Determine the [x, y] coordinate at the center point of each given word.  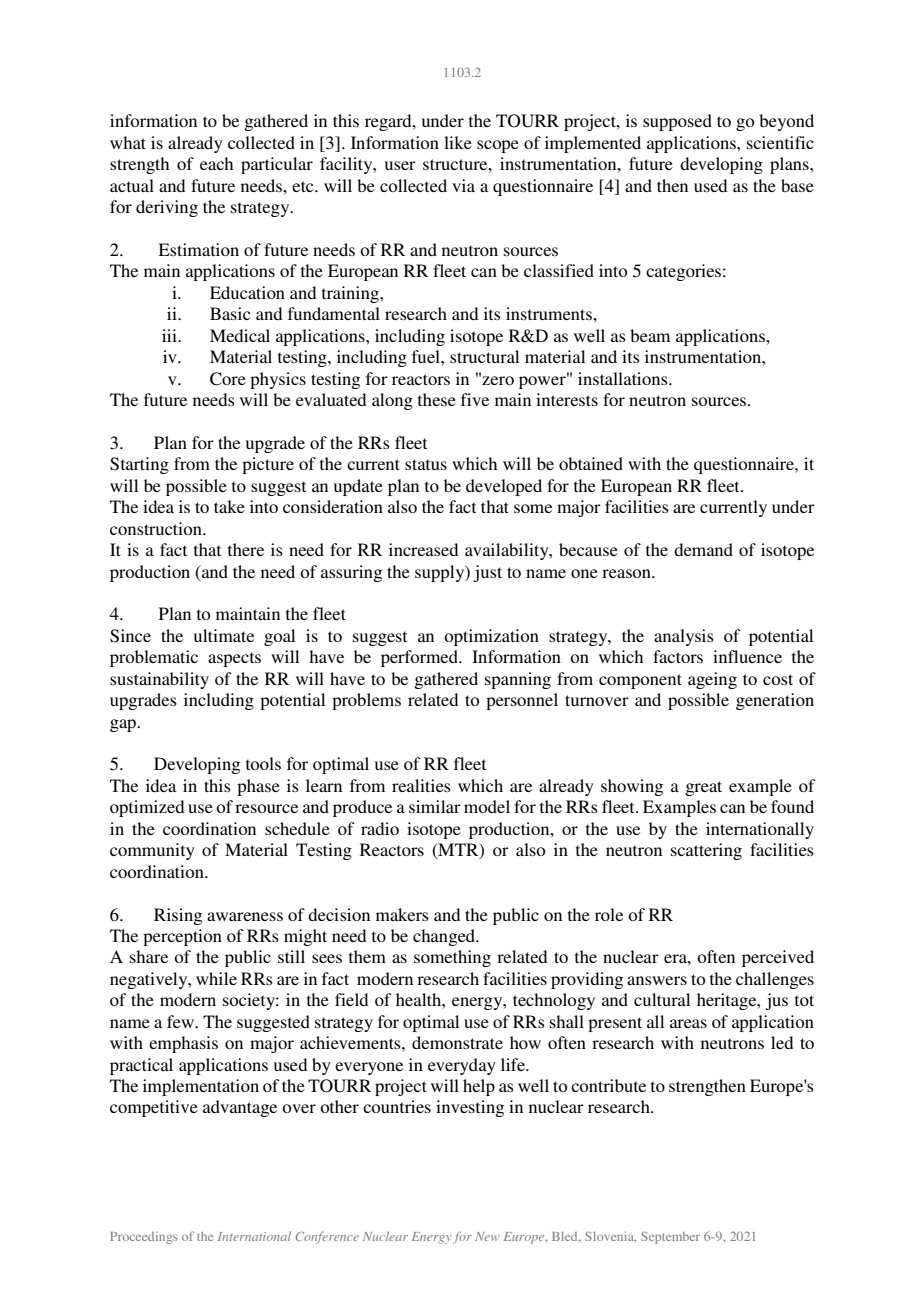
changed [445, 937]
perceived [778, 958]
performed [420, 658]
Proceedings [144, 1238]
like [458, 142]
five [475, 399]
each [216, 163]
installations [624, 378]
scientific [780, 142]
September [670, 1238]
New [487, 1236]
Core [228, 379]
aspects [234, 659]
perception [182, 937]
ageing [712, 680]
